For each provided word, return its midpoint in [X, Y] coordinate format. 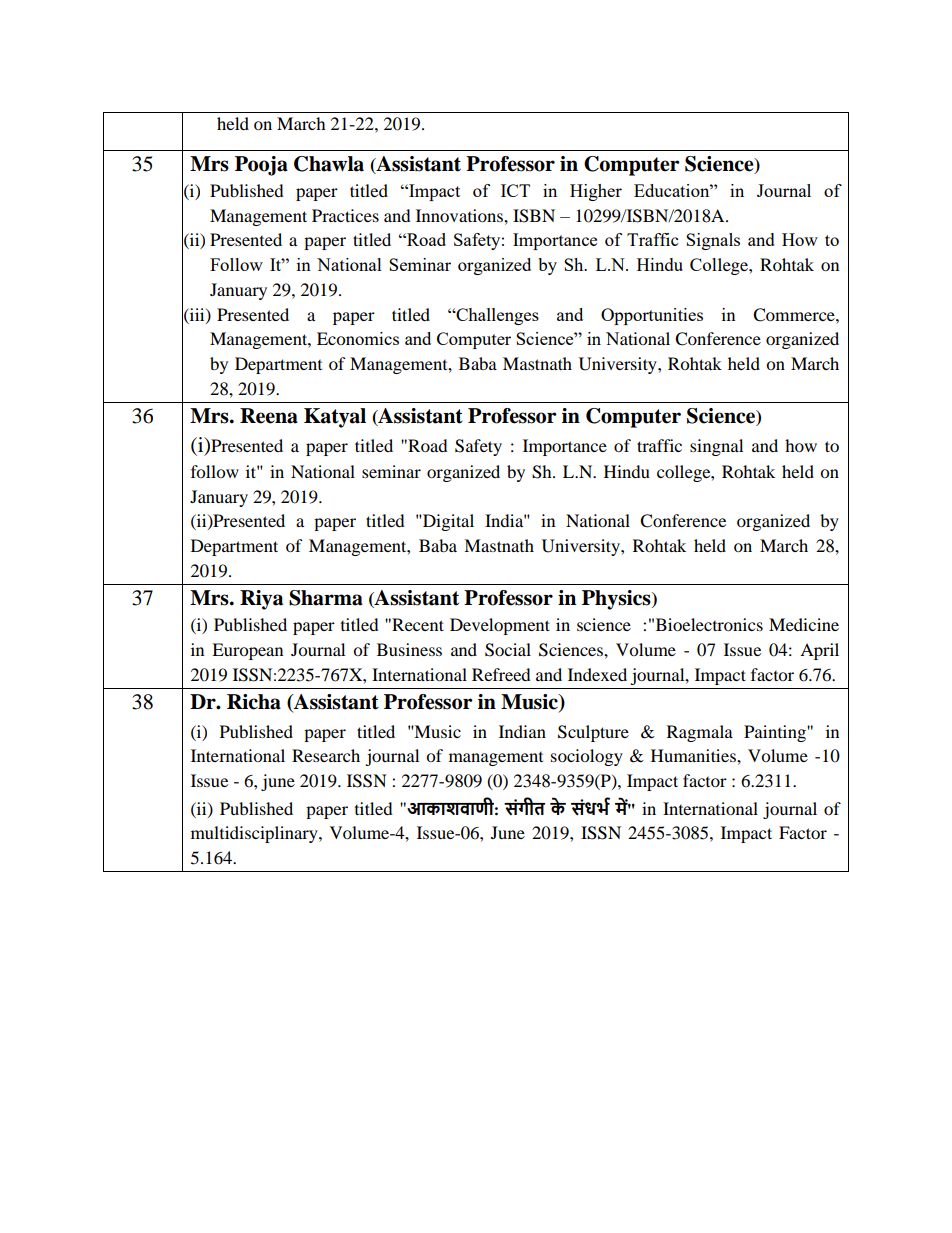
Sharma [326, 598]
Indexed [597, 674]
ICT [515, 190]
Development [500, 626]
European [247, 651]
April [819, 651]
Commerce [795, 315]
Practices [345, 215]
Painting [776, 733]
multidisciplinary [255, 834]
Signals [713, 241]
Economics [358, 338]
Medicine [804, 624]
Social [508, 650]
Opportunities [652, 316]
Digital [447, 522]
